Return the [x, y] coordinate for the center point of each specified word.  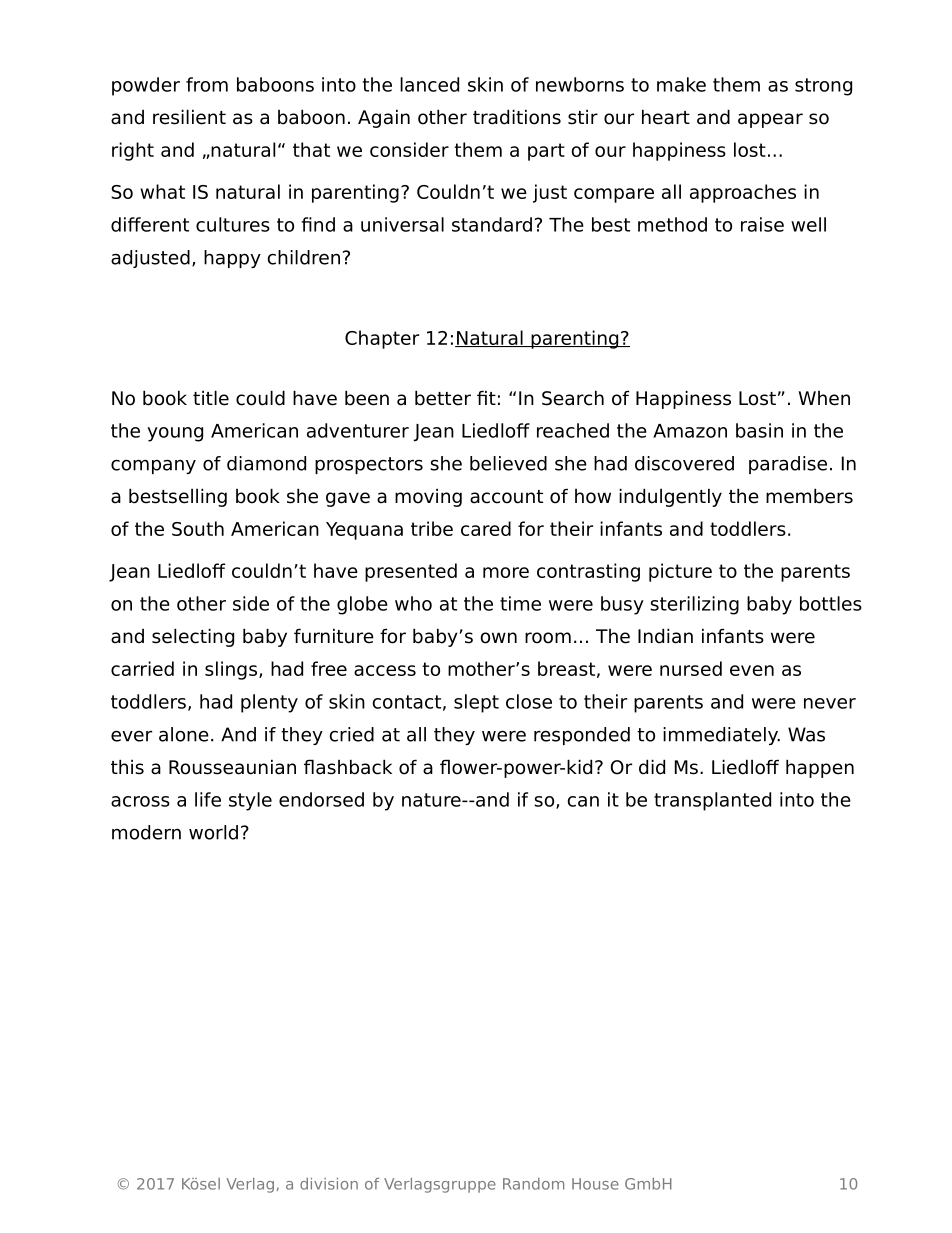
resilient [189, 117]
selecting [193, 637]
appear [770, 120]
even [752, 670]
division [329, 1184]
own [498, 638]
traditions [517, 117]
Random [533, 1184]
